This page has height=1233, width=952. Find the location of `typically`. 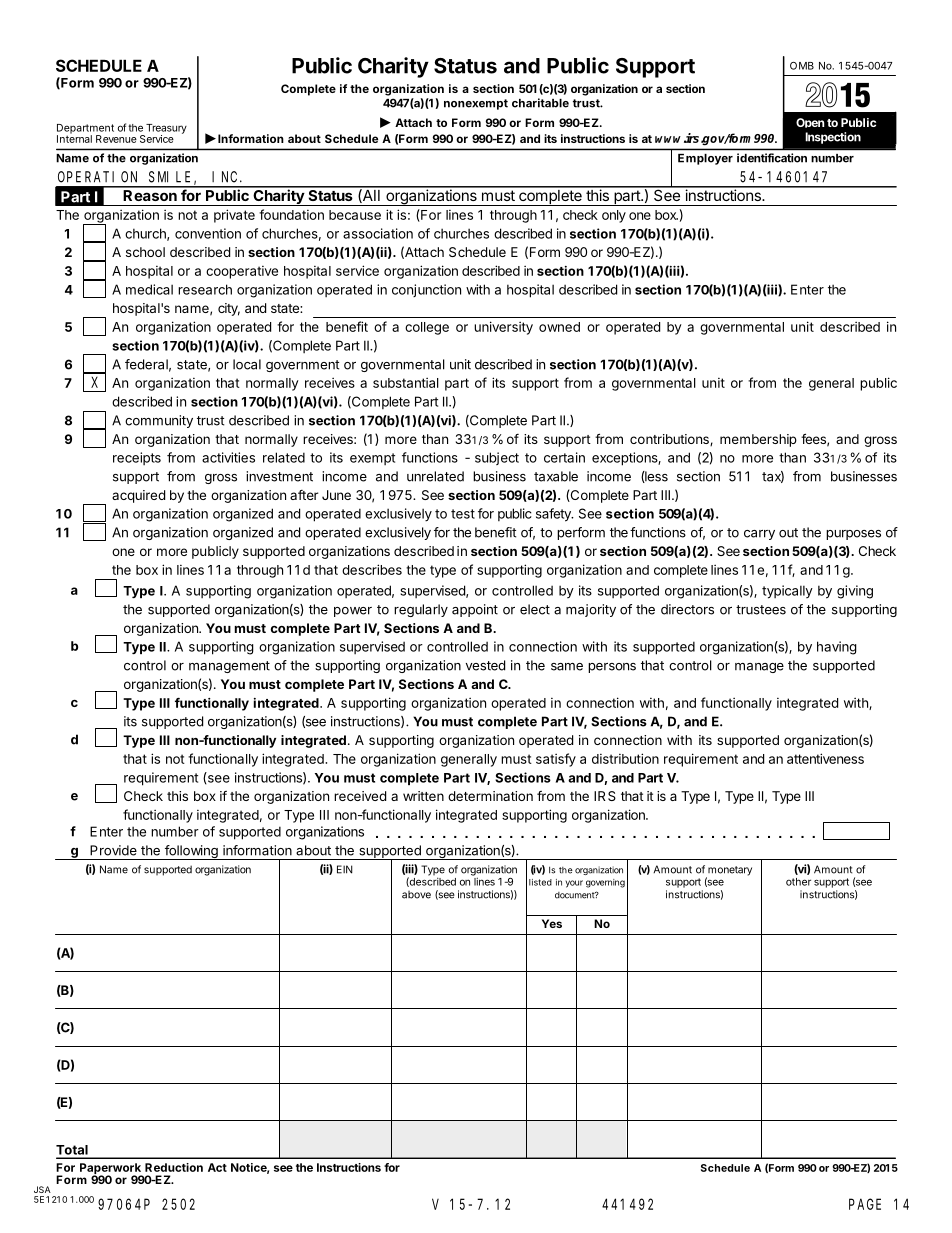

typically is located at coordinates (787, 592).
